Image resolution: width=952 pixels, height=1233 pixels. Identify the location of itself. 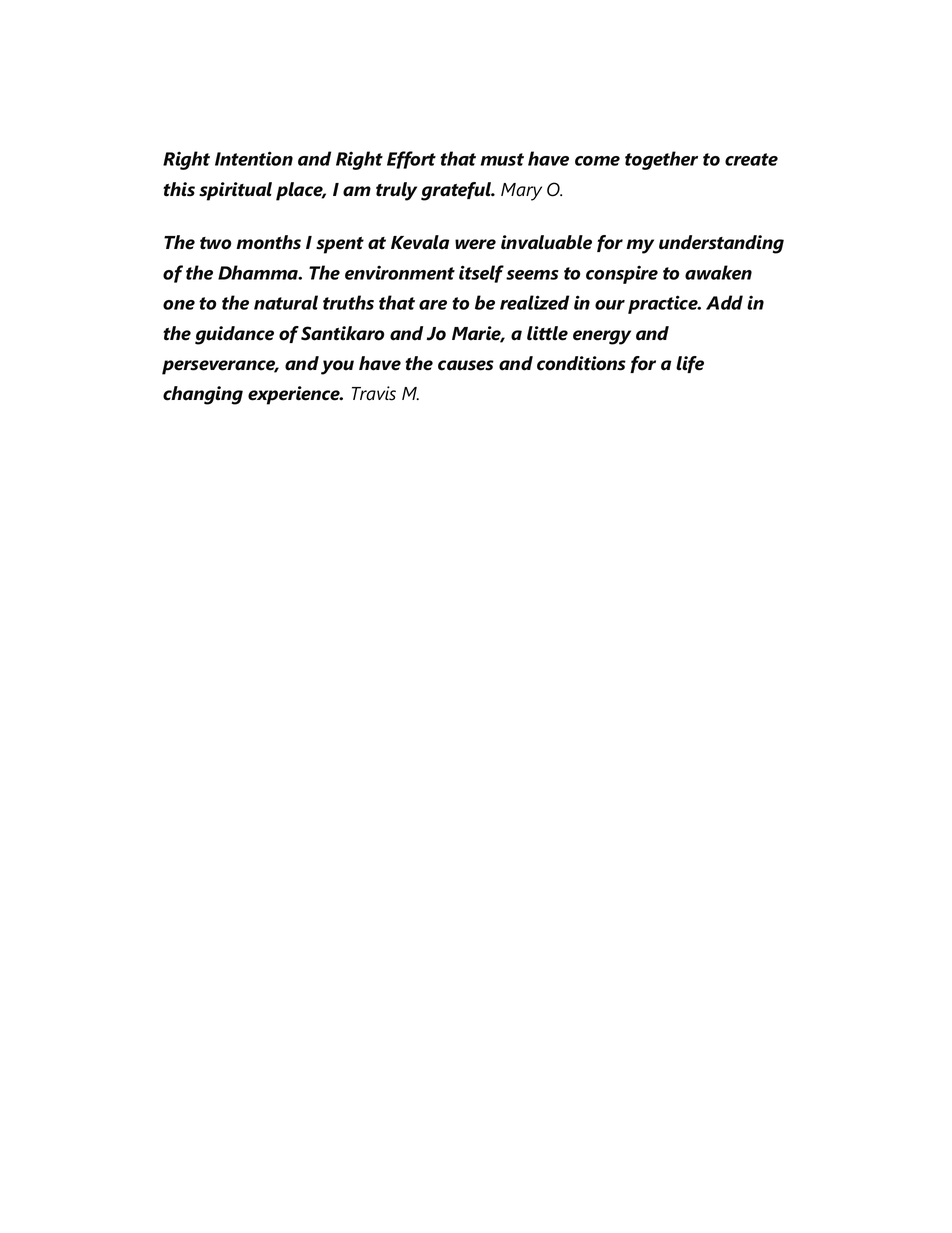
(481, 274).
